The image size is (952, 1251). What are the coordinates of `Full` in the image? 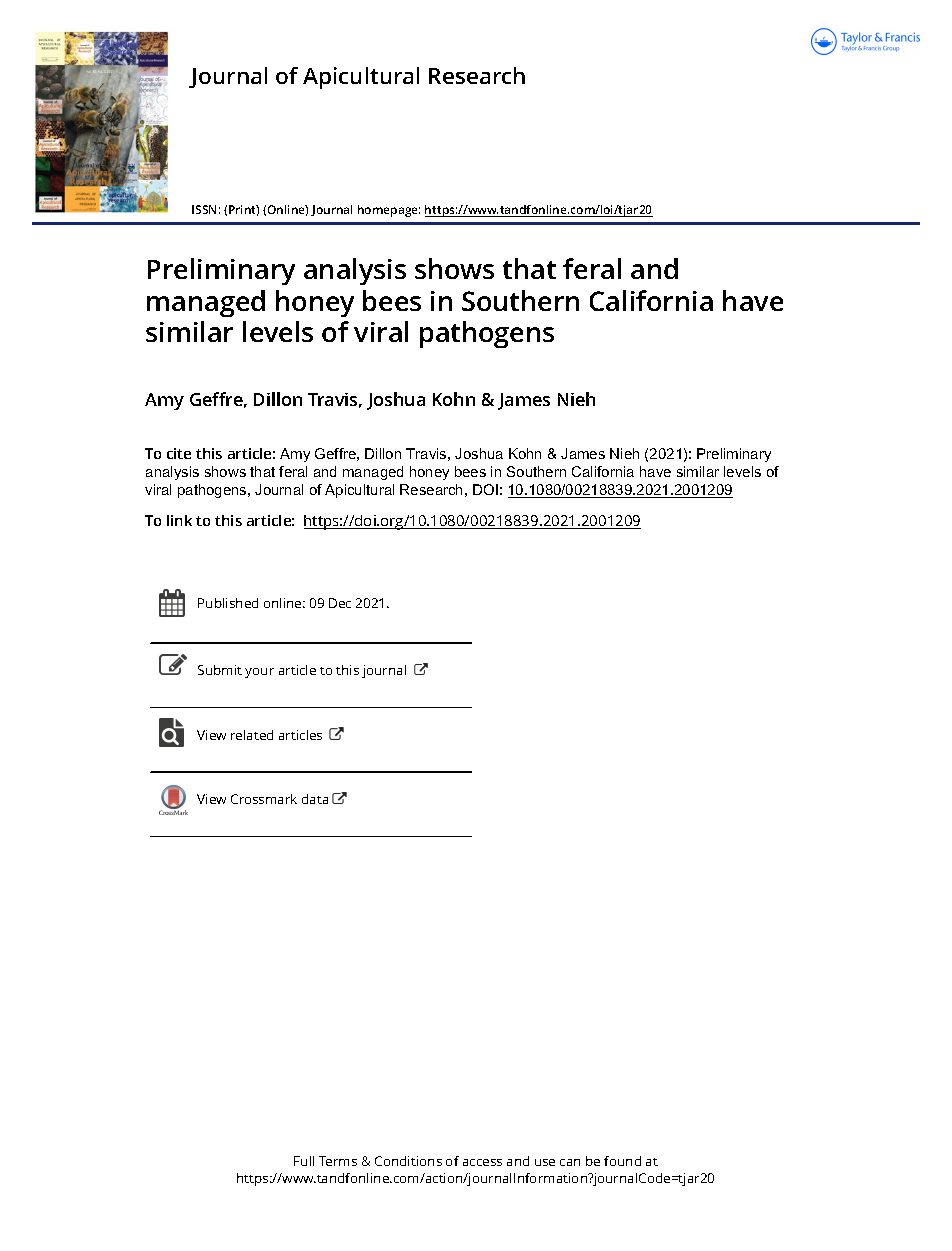 It's located at (304, 1161).
